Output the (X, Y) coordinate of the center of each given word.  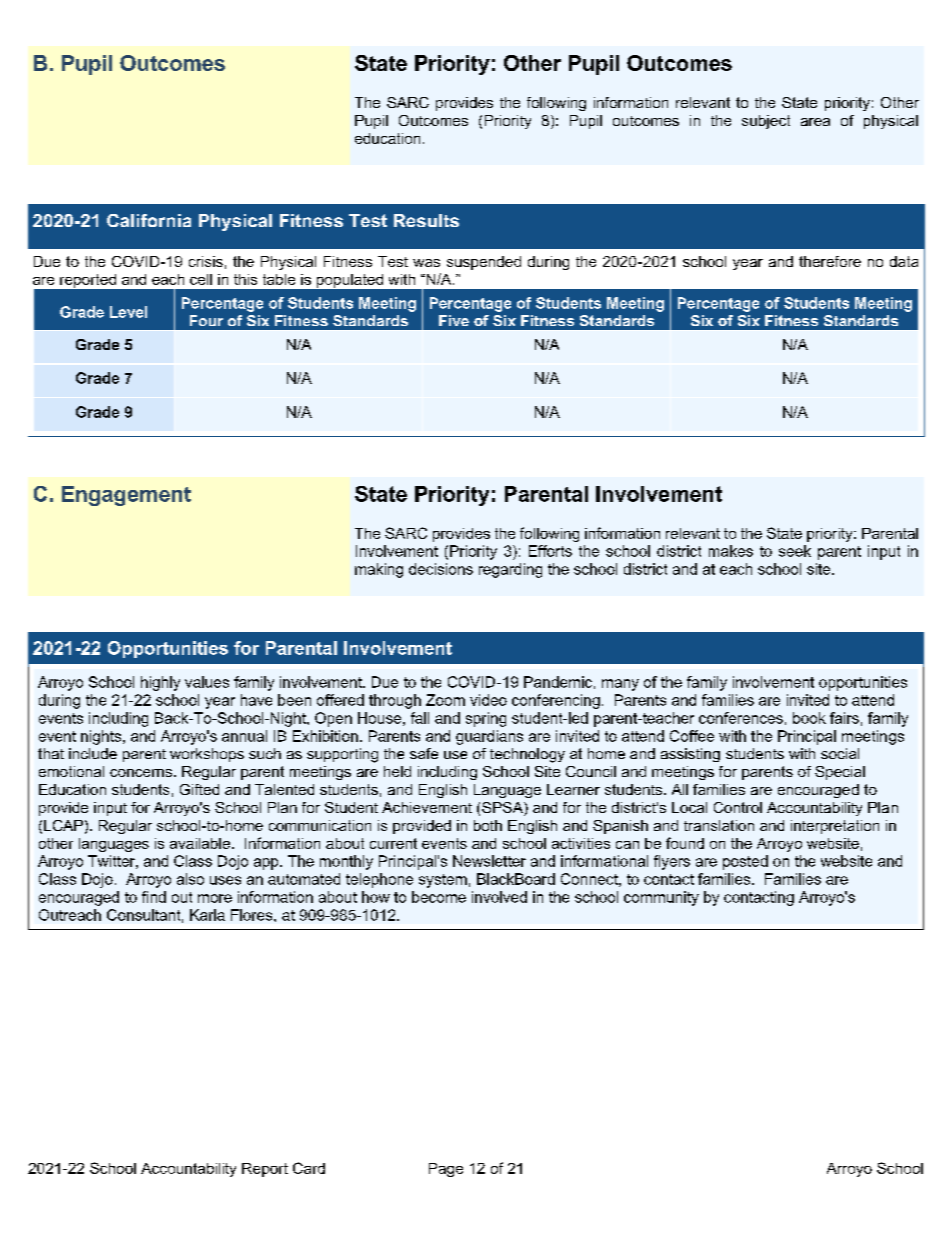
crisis (206, 261)
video (488, 700)
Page (446, 1170)
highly (160, 683)
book (809, 718)
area (815, 122)
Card (309, 1168)
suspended (484, 263)
